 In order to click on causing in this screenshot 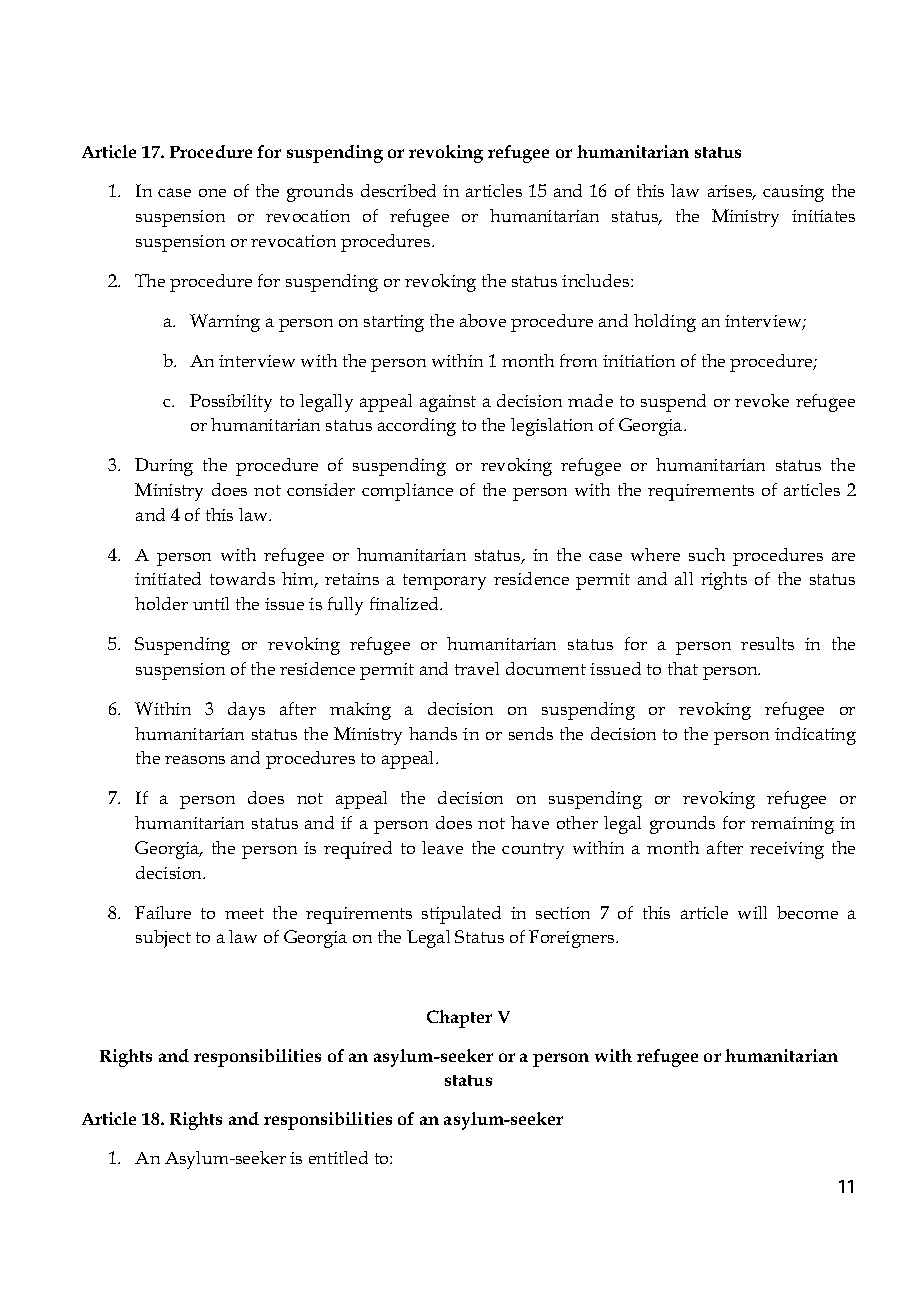, I will do `click(793, 193)`.
